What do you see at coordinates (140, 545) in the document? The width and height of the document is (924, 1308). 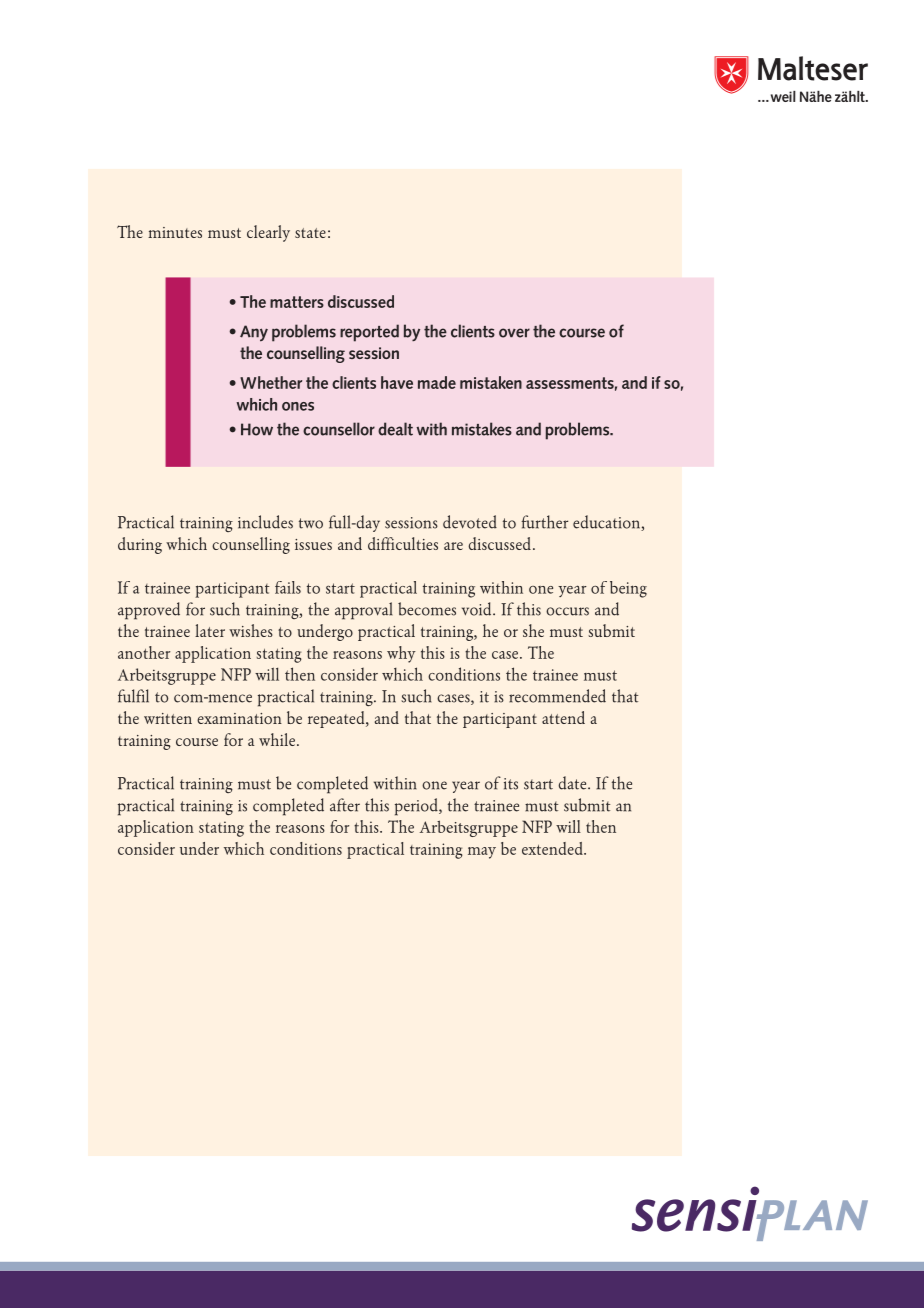 I see `during` at bounding box center [140, 545].
